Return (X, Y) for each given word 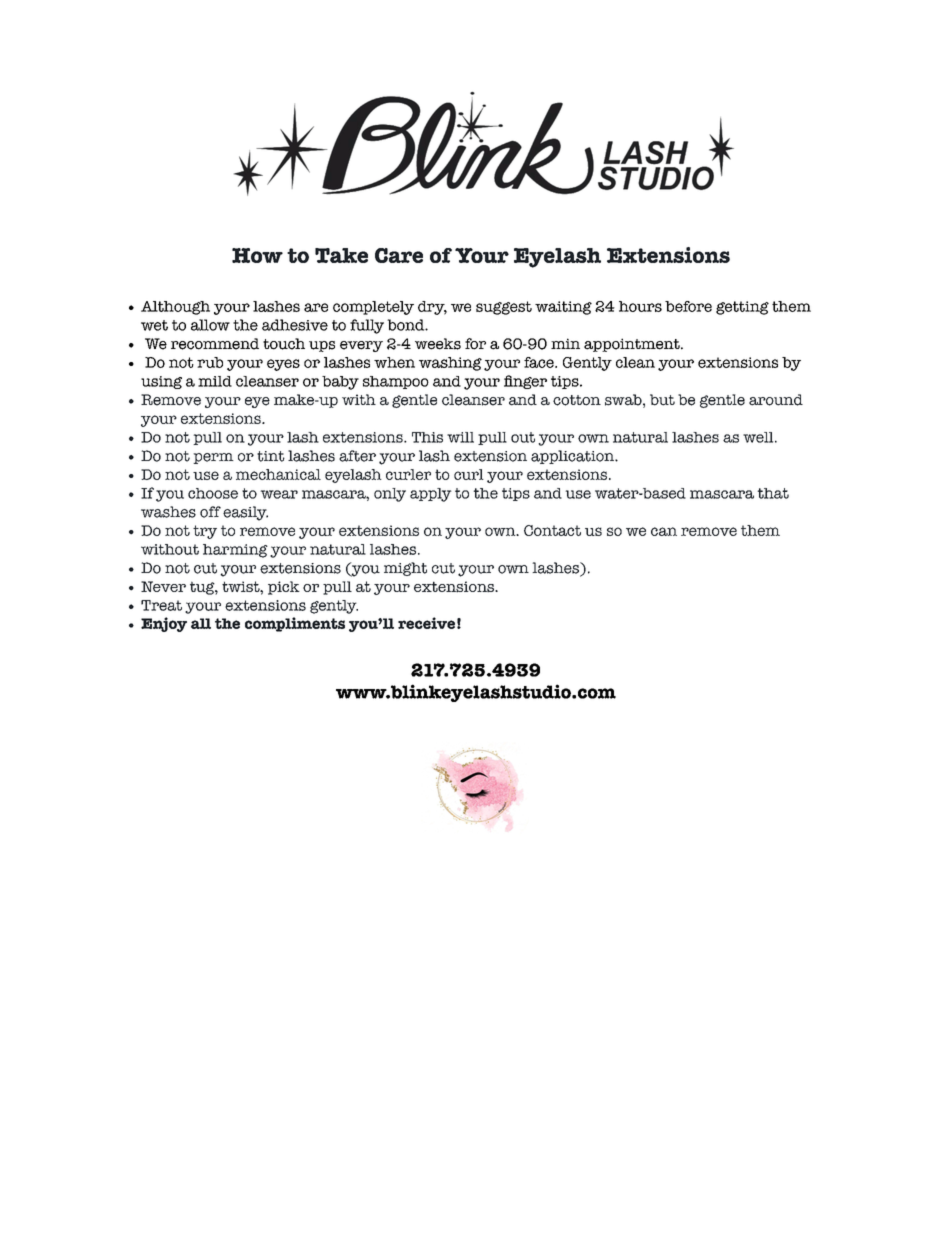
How (257, 255)
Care (399, 255)
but (662, 400)
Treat (161, 605)
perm (213, 458)
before (688, 306)
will (460, 437)
